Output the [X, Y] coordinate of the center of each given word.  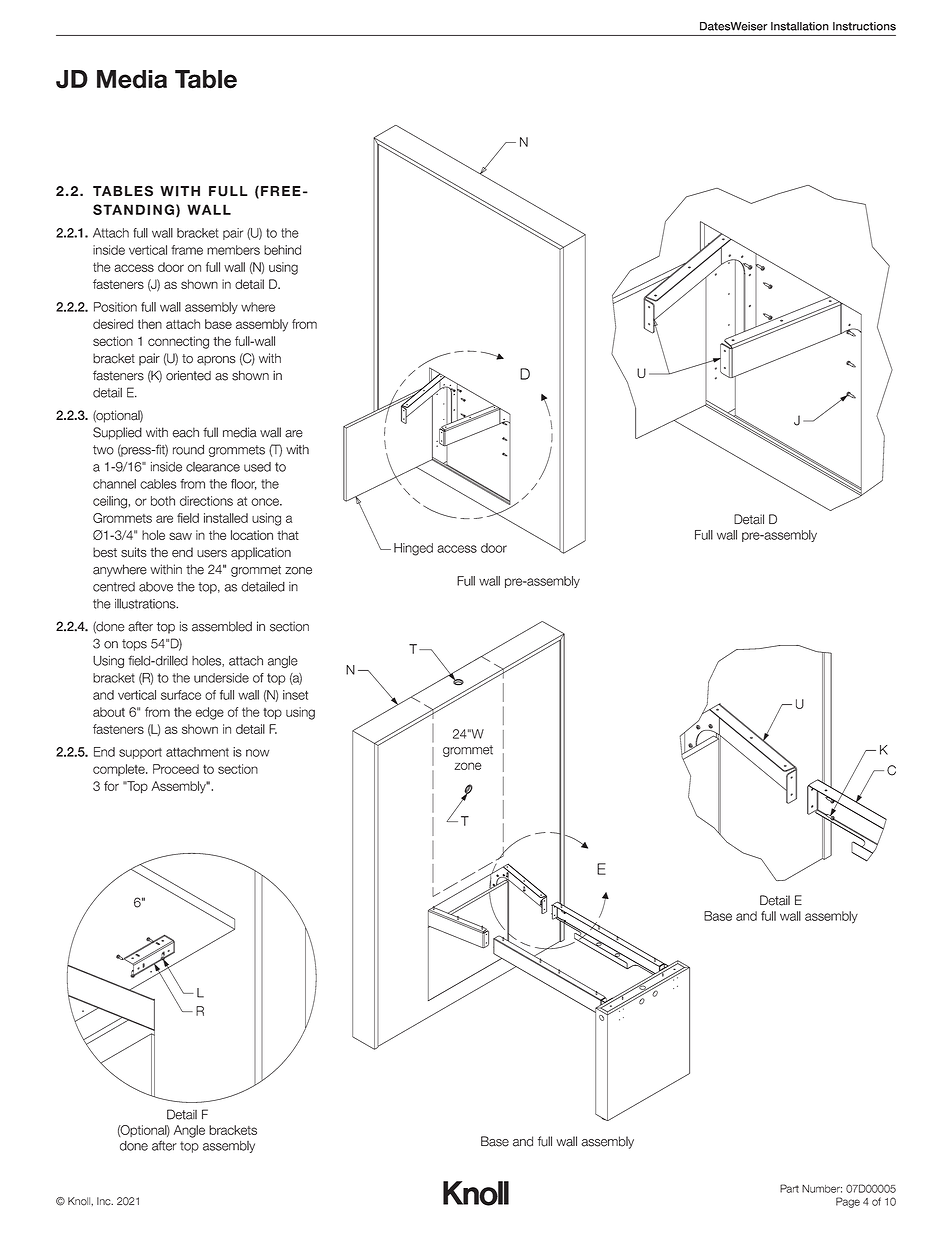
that [288, 535]
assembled [222, 626]
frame [187, 250]
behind [282, 250]
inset [295, 695]
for [111, 786]
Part [789, 1188]
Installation [800, 26]
